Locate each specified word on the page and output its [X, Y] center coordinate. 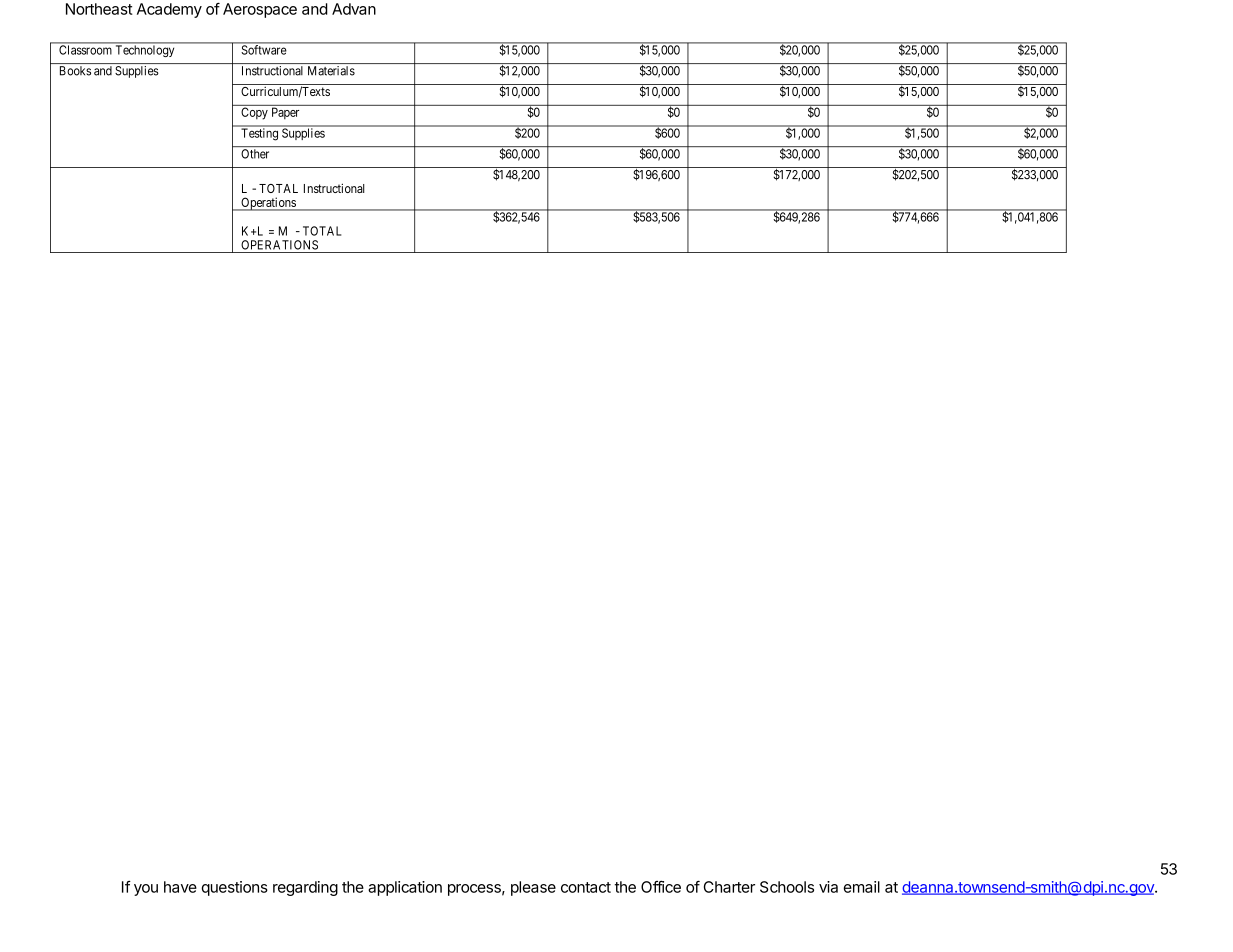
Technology [145, 51]
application [405, 888]
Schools [787, 887]
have [180, 887]
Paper [285, 113]
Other [255, 154]
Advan [354, 9]
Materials [331, 71]
